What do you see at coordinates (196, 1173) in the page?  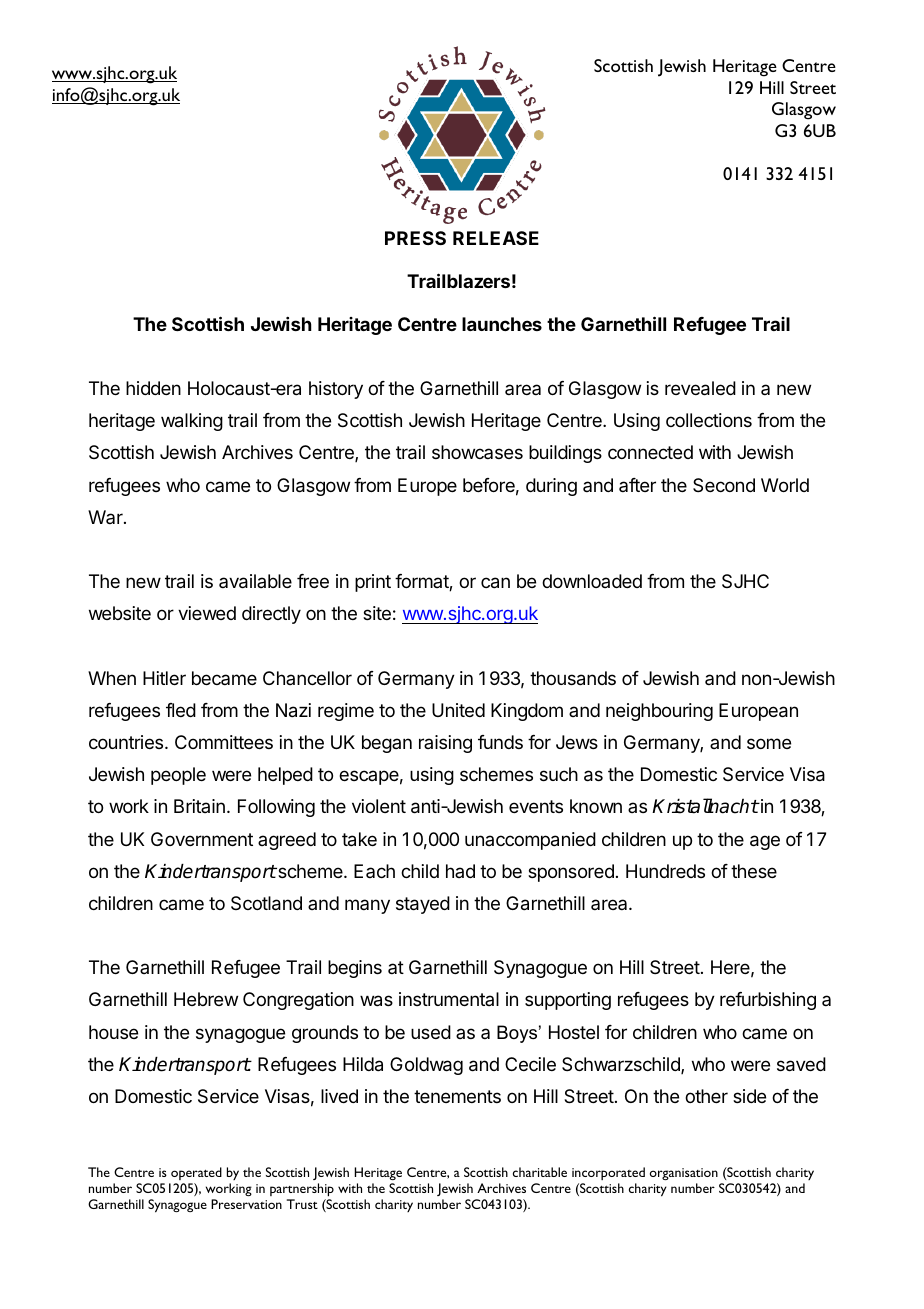 I see `operated` at bounding box center [196, 1173].
